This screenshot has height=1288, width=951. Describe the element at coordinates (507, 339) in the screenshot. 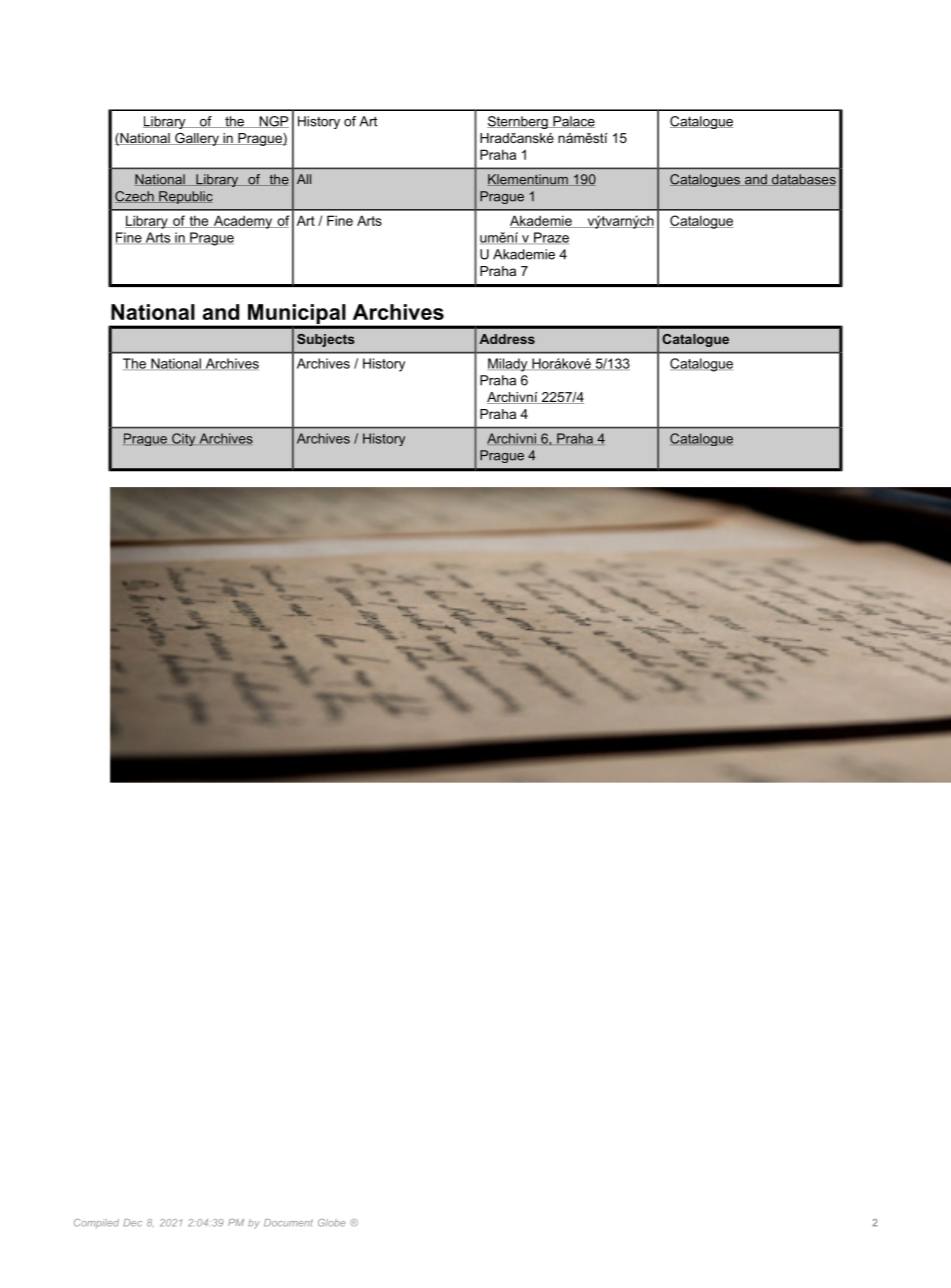

I see `Address` at that location.
